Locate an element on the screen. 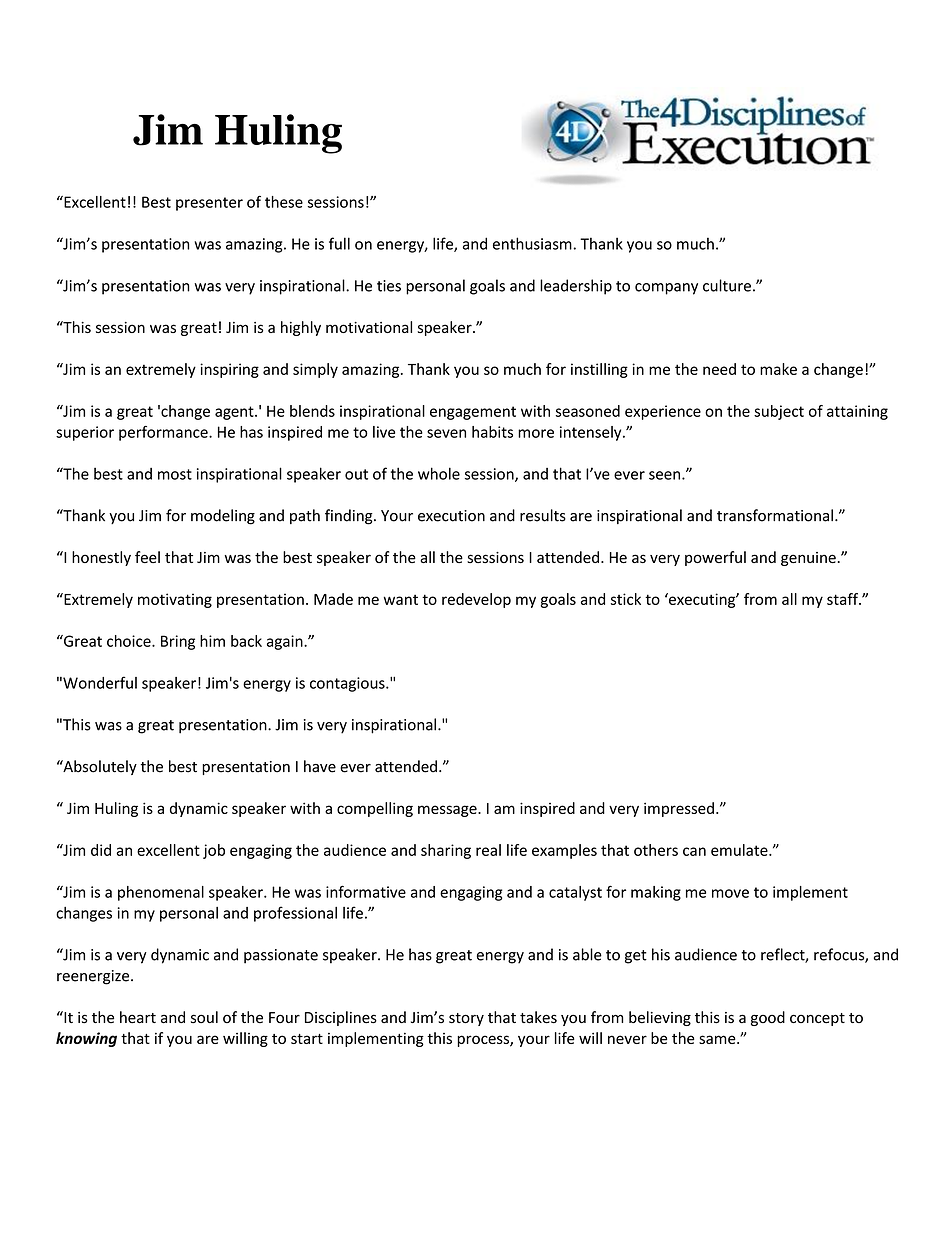  presenter is located at coordinates (209, 204).
